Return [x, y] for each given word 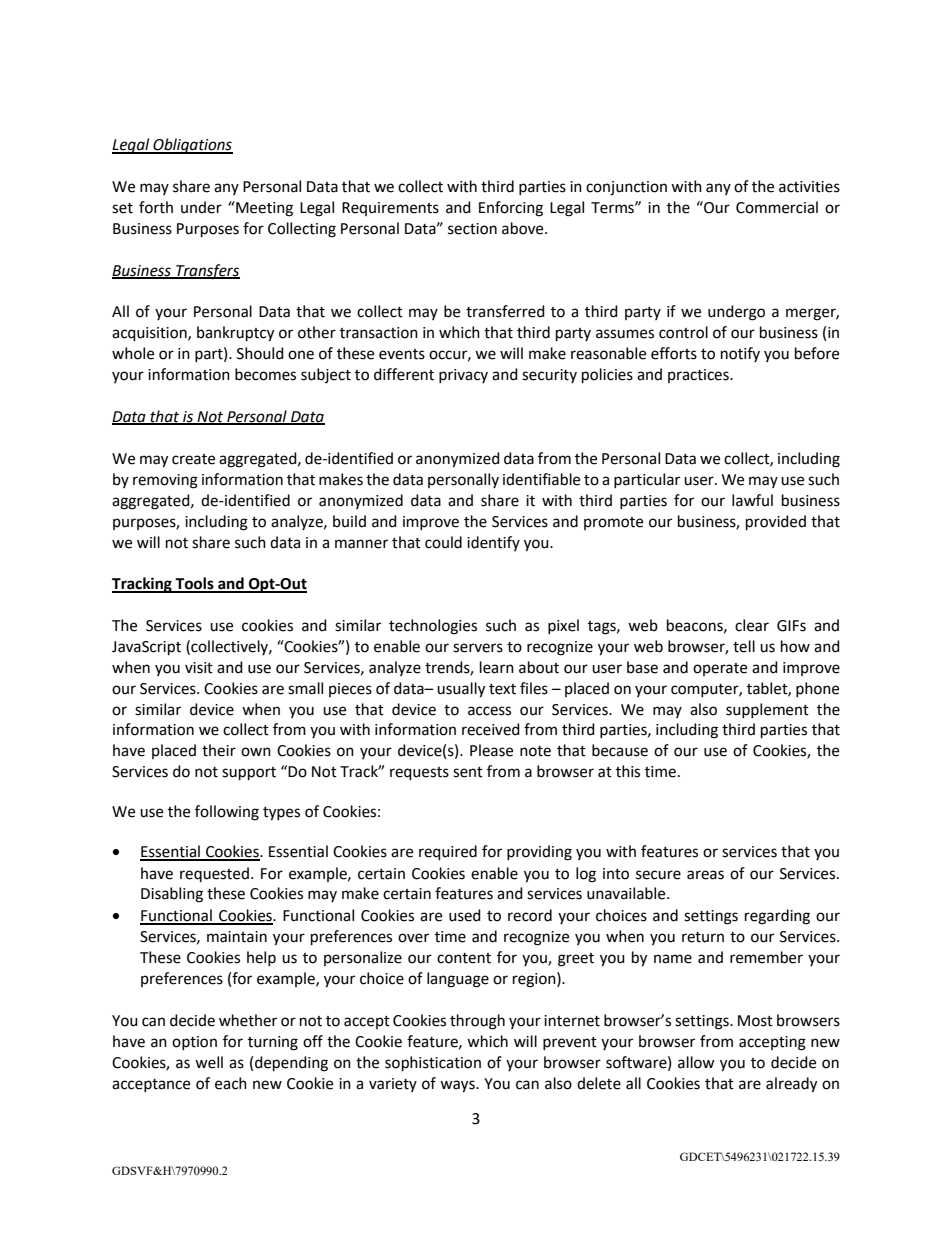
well [209, 1062]
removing [165, 481]
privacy [463, 376]
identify [493, 543]
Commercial [777, 207]
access [489, 711]
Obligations [192, 146]
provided [776, 523]
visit [199, 668]
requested [214, 874]
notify [740, 354]
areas [705, 875]
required [448, 853]
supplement [767, 710]
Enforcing [511, 209]
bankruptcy [235, 334]
